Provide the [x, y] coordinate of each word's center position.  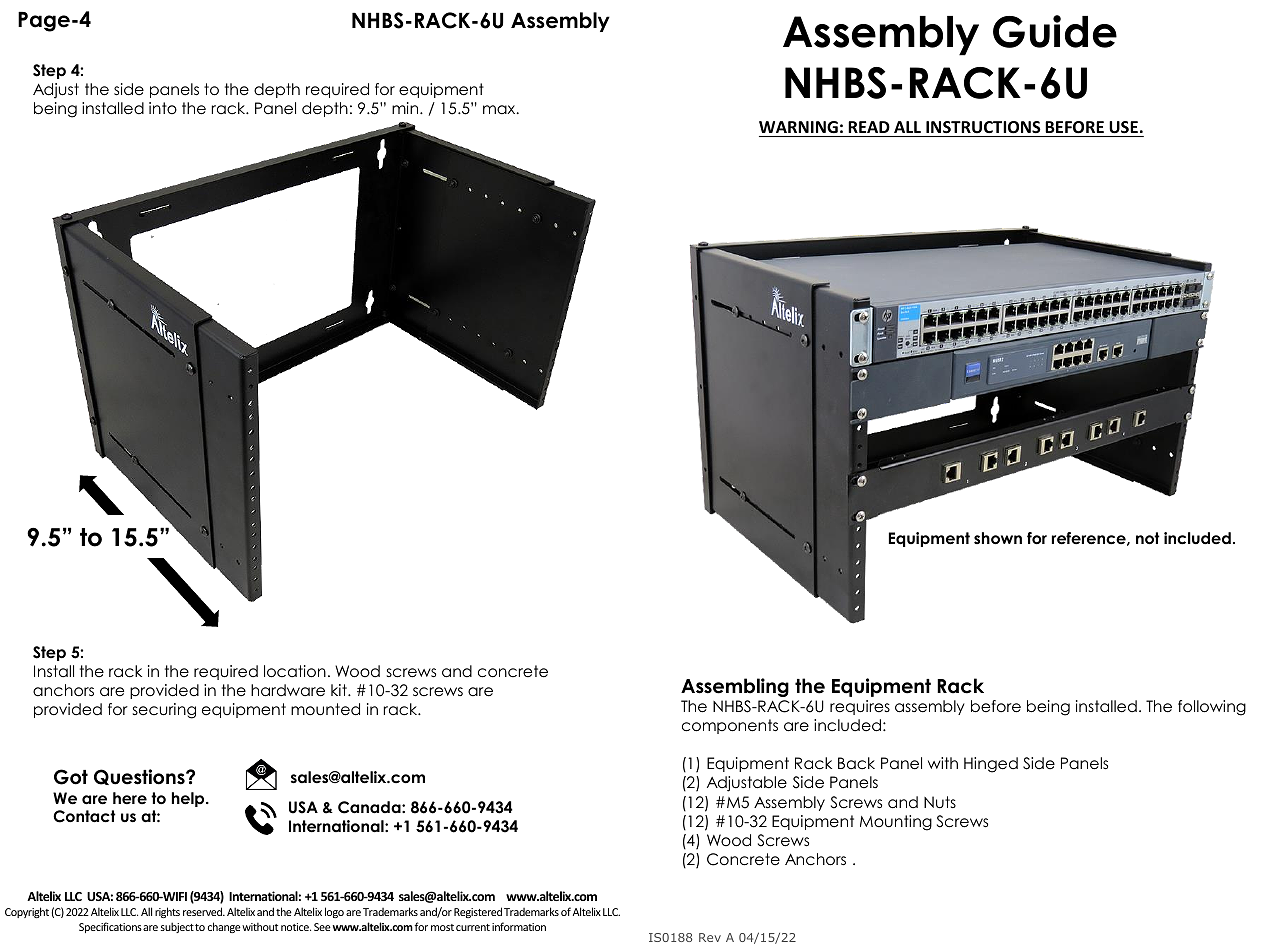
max [500, 109]
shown [998, 538]
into [163, 108]
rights [167, 912]
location [295, 671]
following [1212, 708]
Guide [1055, 31]
